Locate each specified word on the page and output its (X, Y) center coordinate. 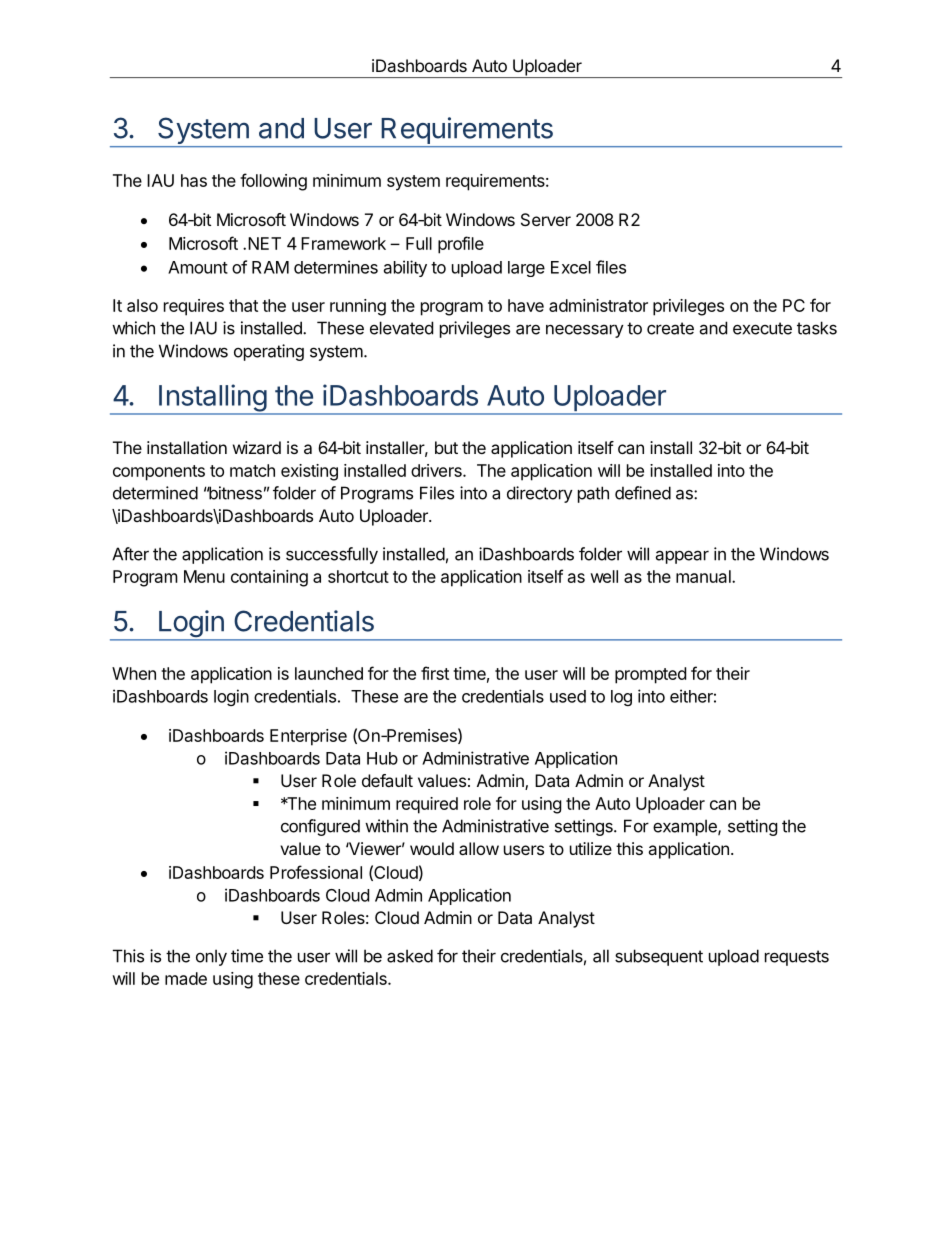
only (211, 957)
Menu (204, 576)
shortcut (358, 576)
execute (762, 328)
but (446, 447)
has (194, 180)
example (686, 827)
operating (269, 352)
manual (704, 576)
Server (546, 219)
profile (461, 245)
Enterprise (308, 737)
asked (410, 956)
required (427, 805)
